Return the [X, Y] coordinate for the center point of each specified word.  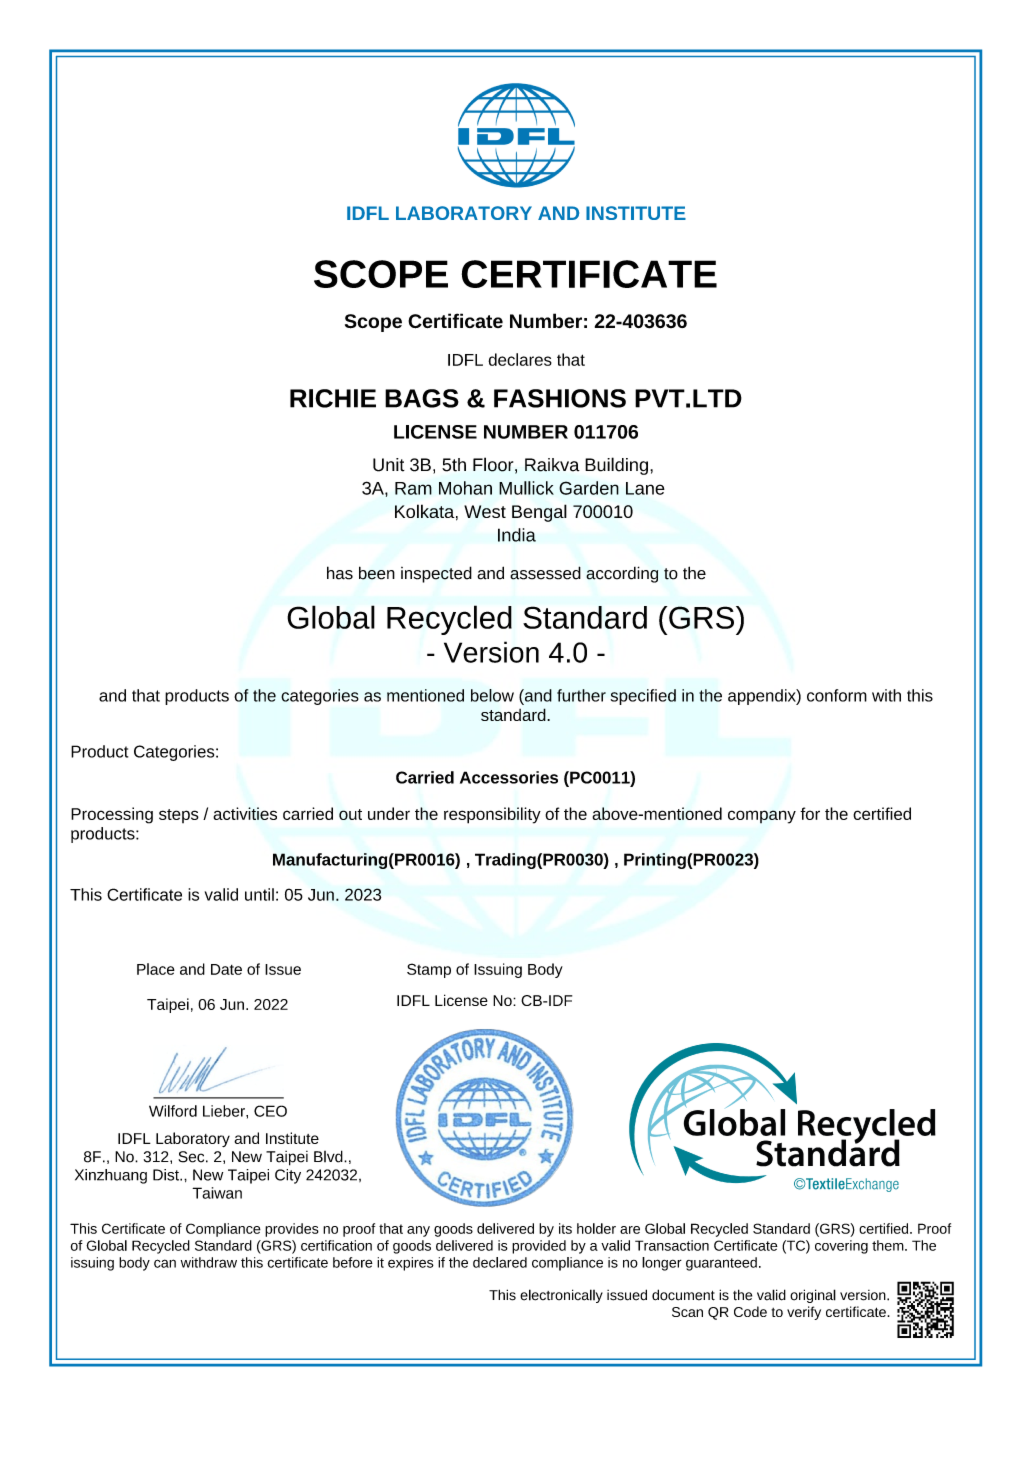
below [492, 695]
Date [226, 969]
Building [616, 466]
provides [292, 1230]
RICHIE [333, 398]
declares [520, 359]
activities [245, 813]
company [762, 817]
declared [500, 1262]
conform [837, 695]
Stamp [429, 970]
